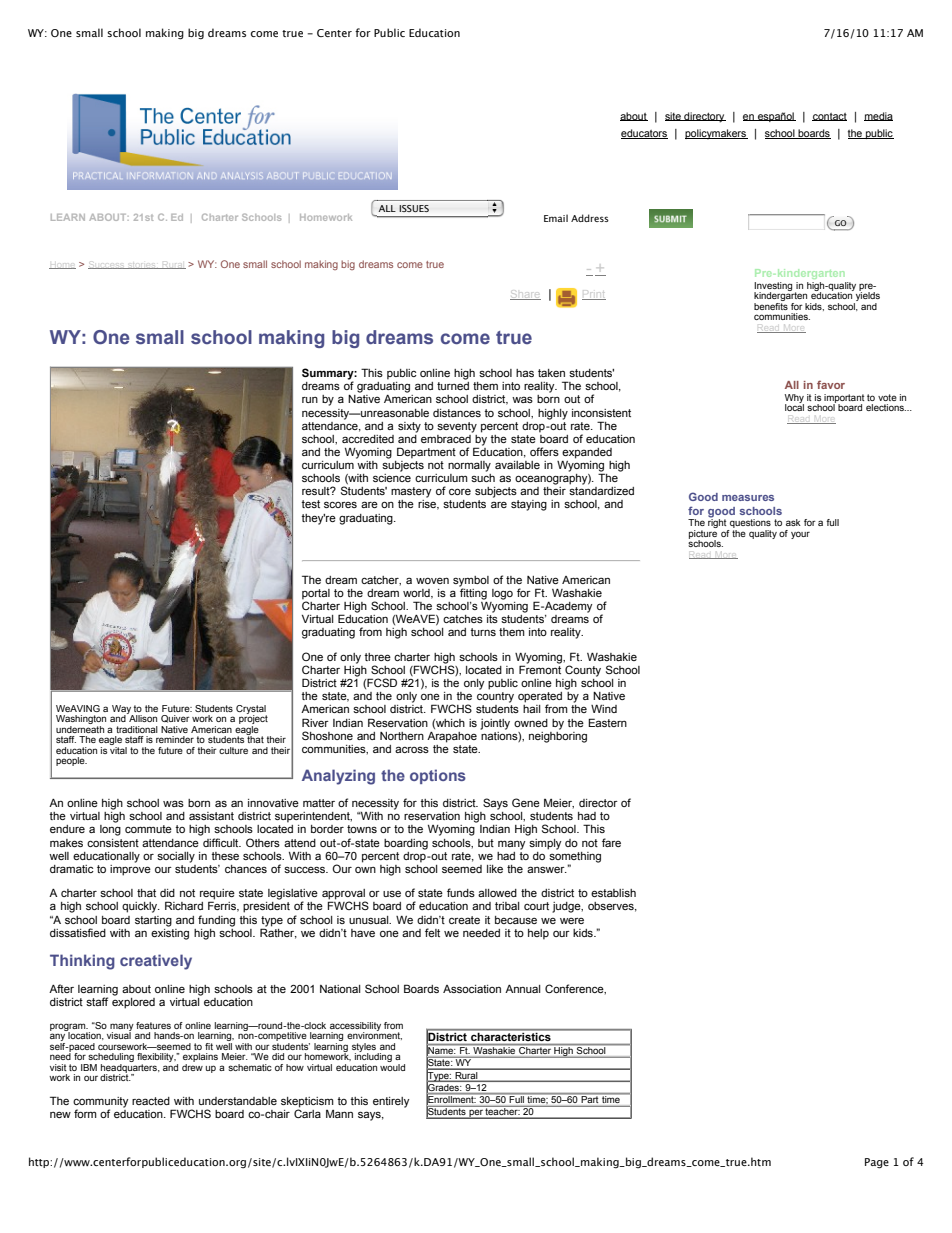 The width and height of the screenshot is (952, 1233). What do you see at coordinates (483, 632) in the screenshot?
I see `turns` at bounding box center [483, 632].
